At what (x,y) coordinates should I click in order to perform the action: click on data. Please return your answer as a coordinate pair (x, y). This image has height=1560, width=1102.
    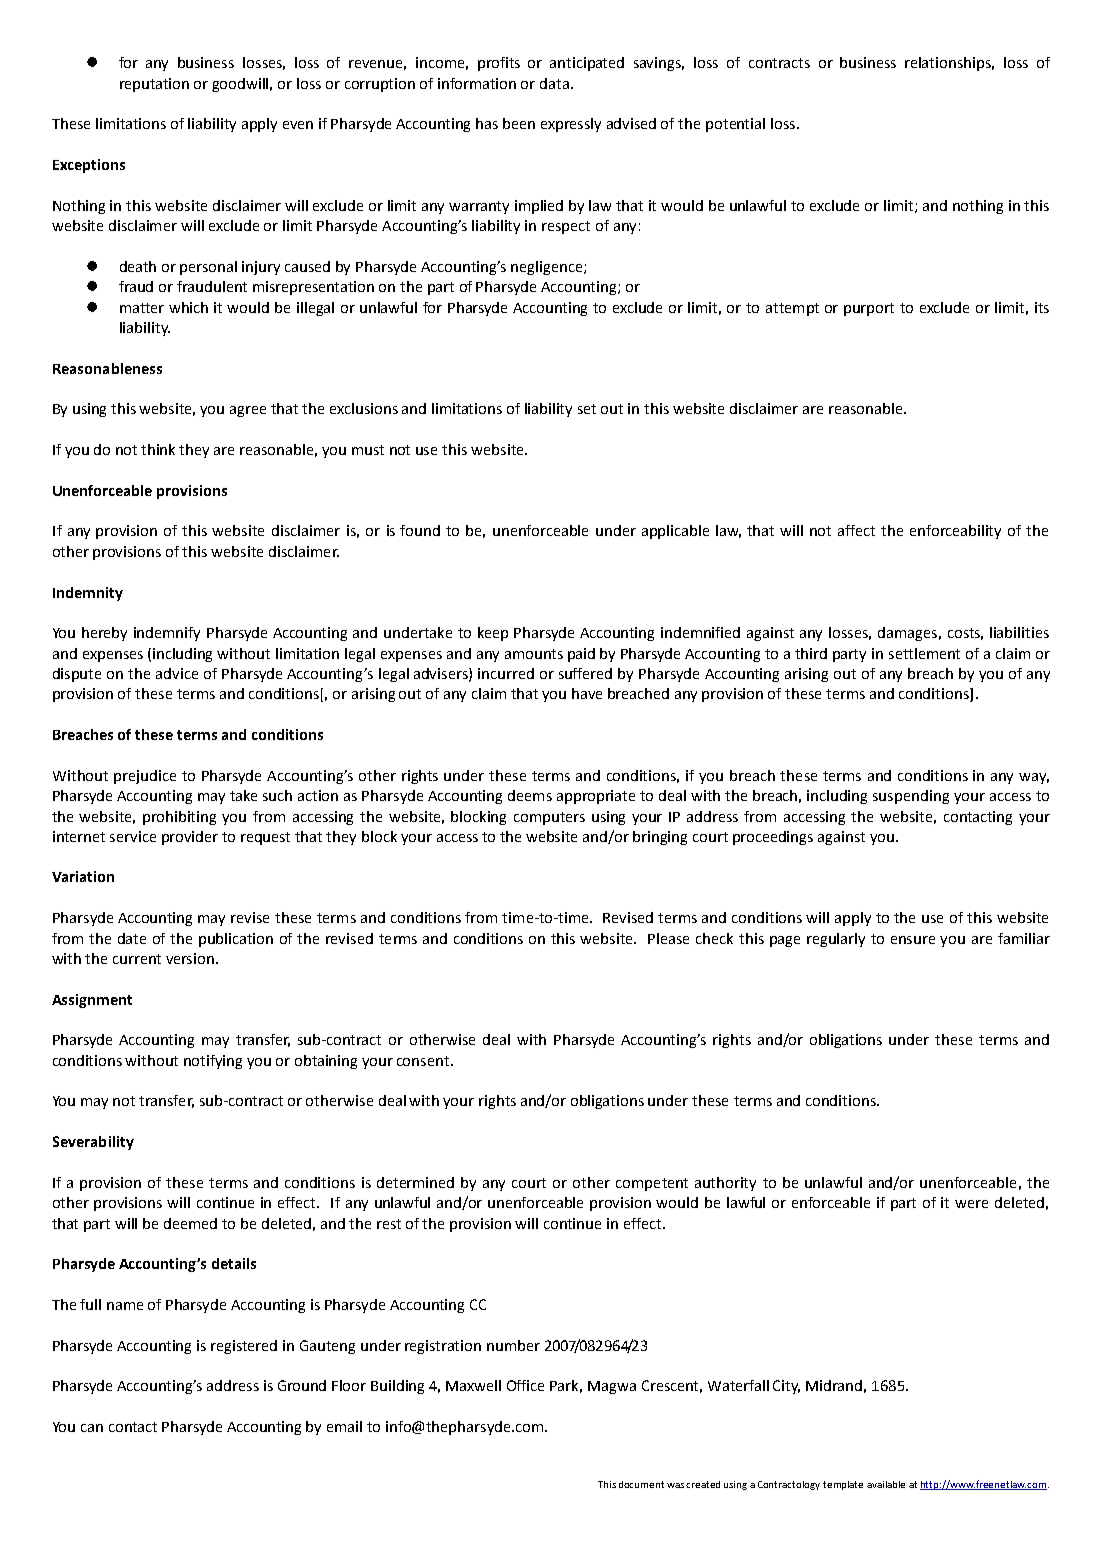
    Looking at the image, I should click on (554, 83).
